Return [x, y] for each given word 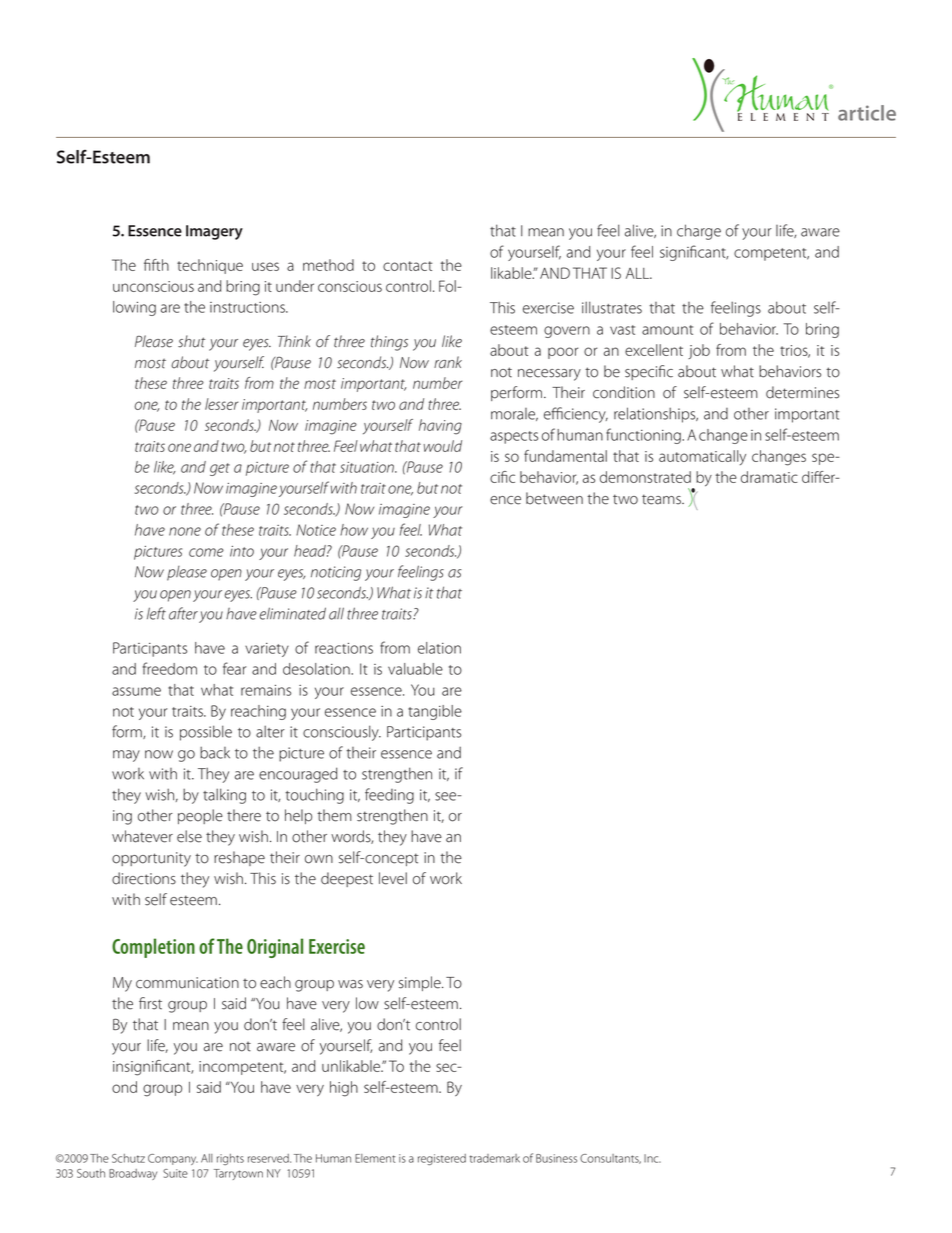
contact [407, 266]
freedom [170, 668]
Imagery [214, 232]
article [867, 113]
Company [173, 1159]
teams [662, 499]
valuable [415, 669]
